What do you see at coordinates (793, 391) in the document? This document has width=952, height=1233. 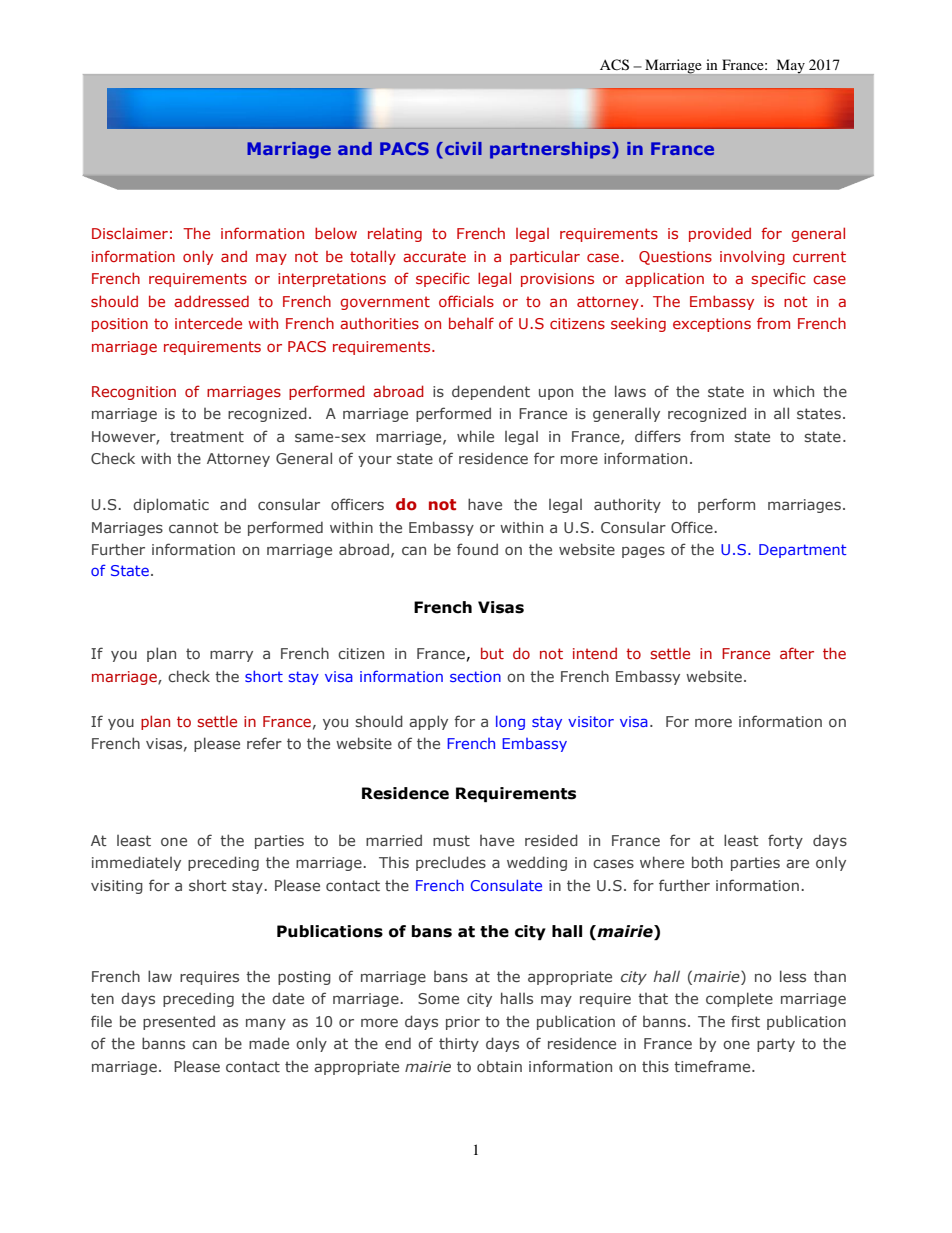 I see `which` at bounding box center [793, 391].
